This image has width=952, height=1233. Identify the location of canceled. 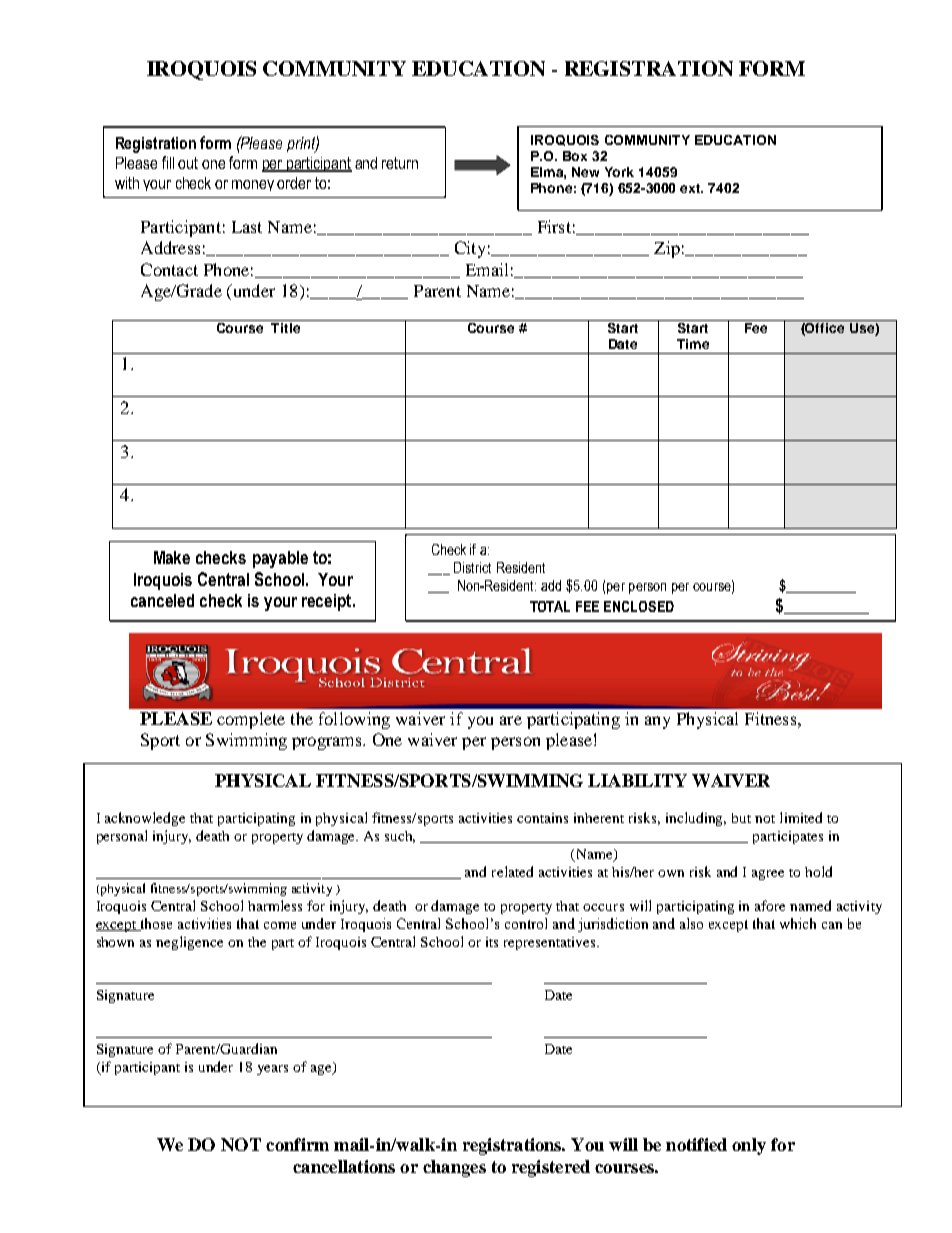
(162, 600).
